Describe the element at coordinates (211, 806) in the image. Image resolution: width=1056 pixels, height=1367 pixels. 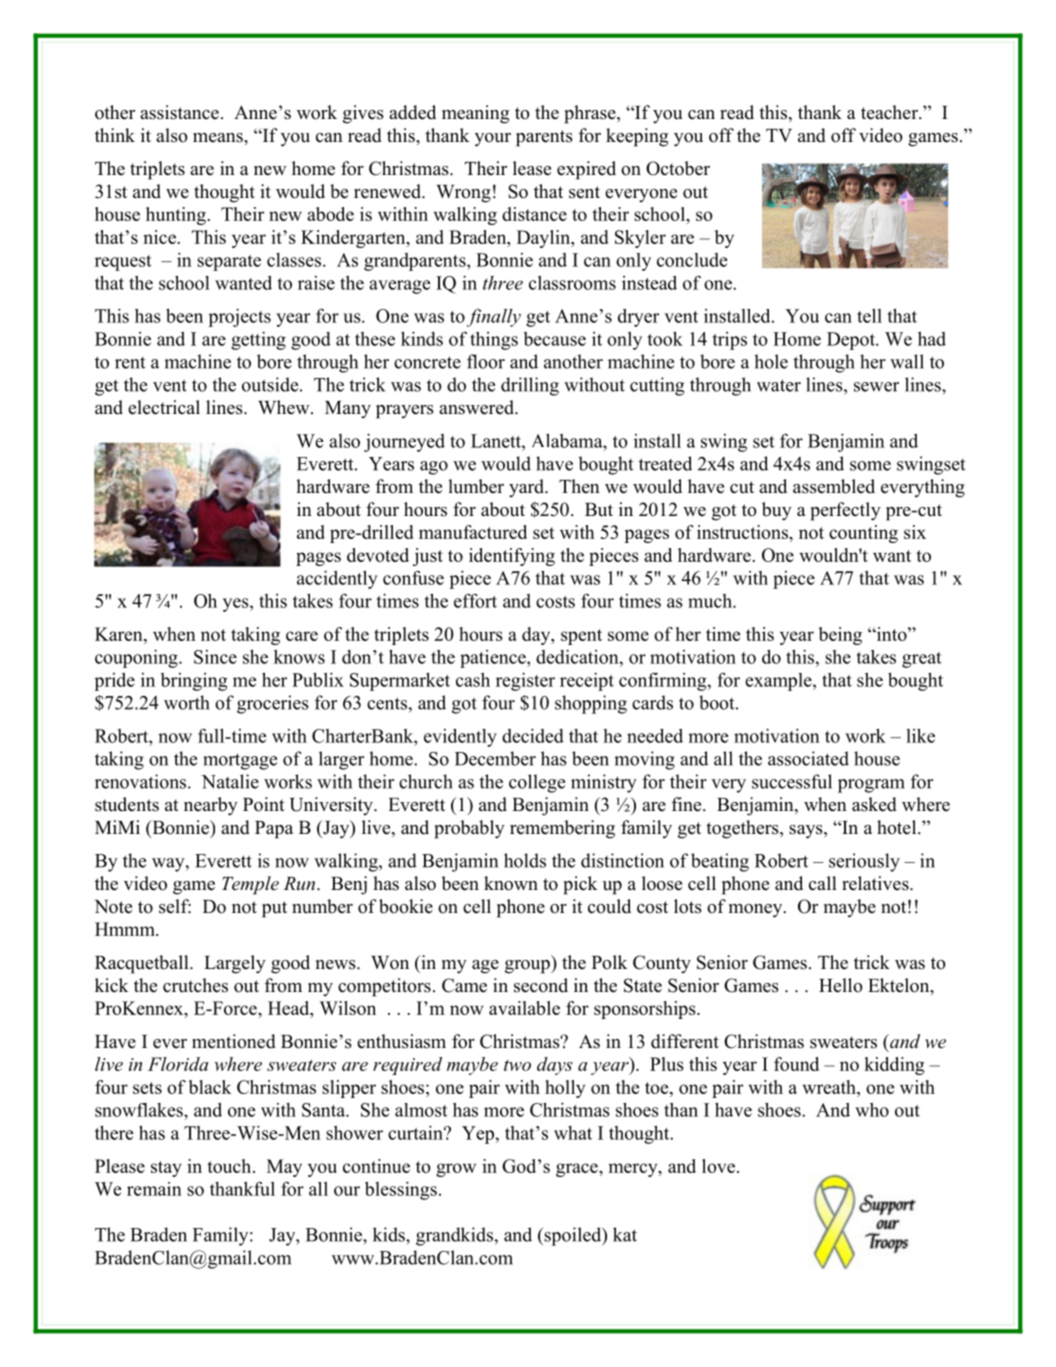
I see `nearby` at that location.
